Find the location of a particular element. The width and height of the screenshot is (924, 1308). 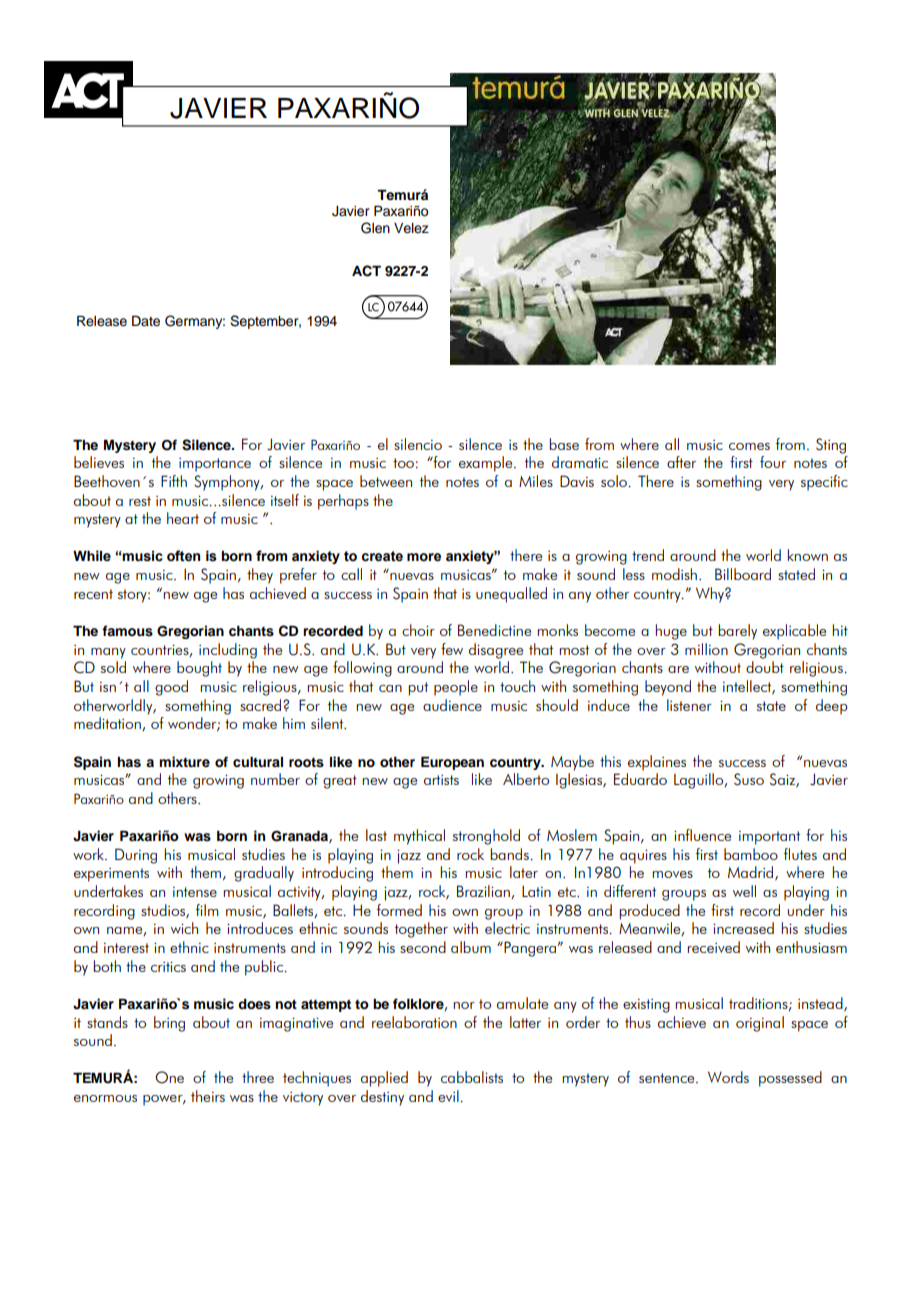

mixture is located at coordinates (184, 761).
